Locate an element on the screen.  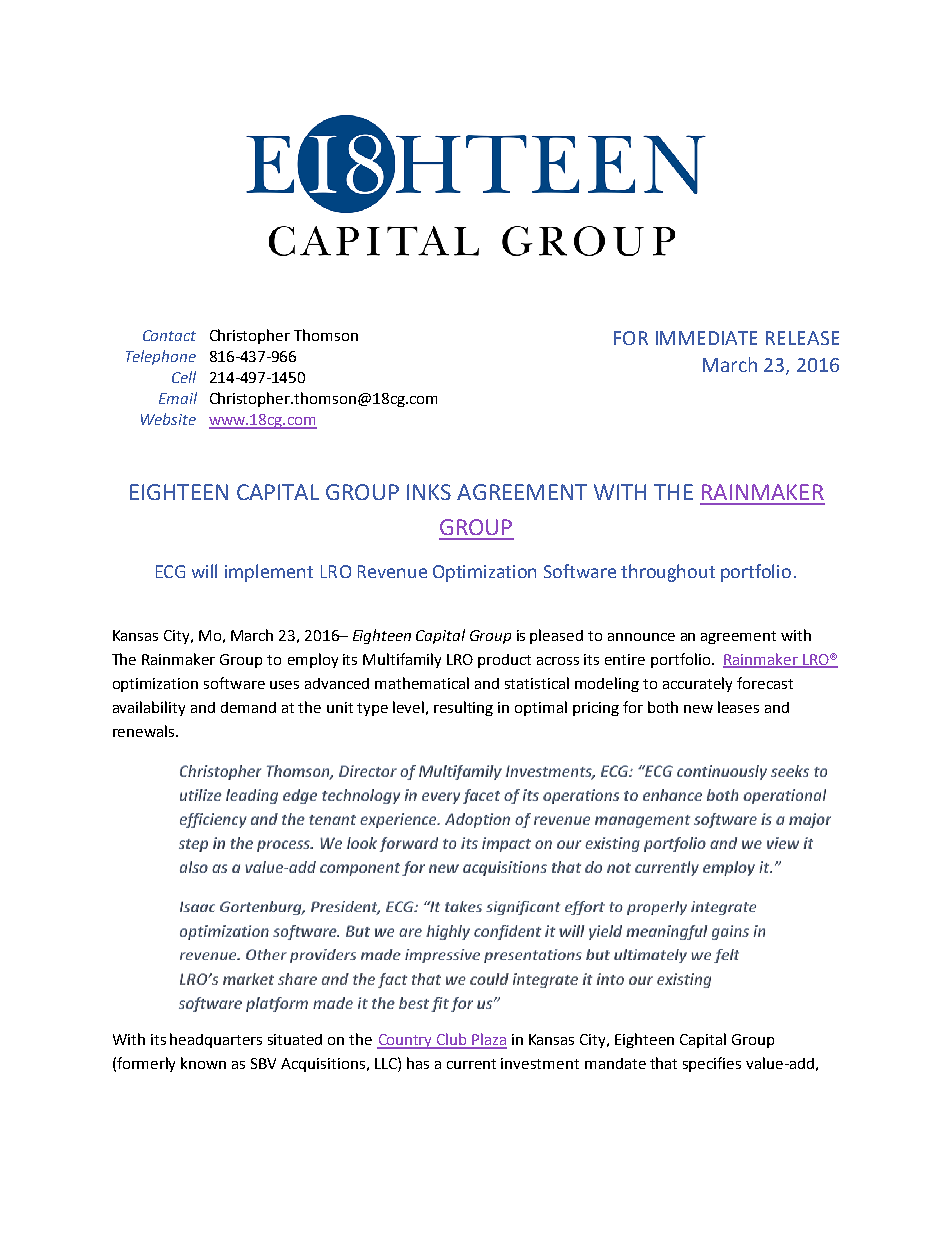
renewals is located at coordinates (145, 731).
